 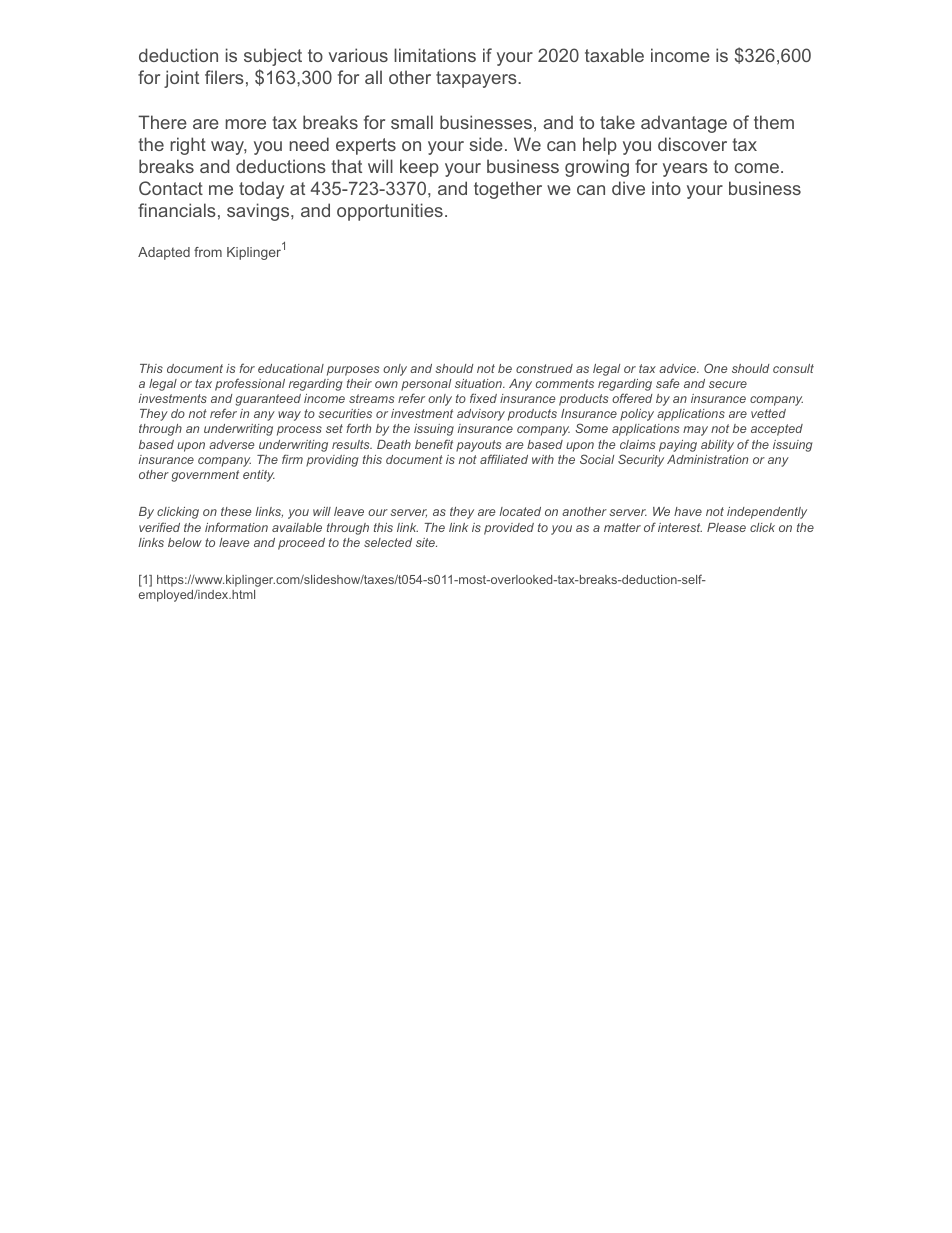 I want to click on construed, so click(x=544, y=368).
